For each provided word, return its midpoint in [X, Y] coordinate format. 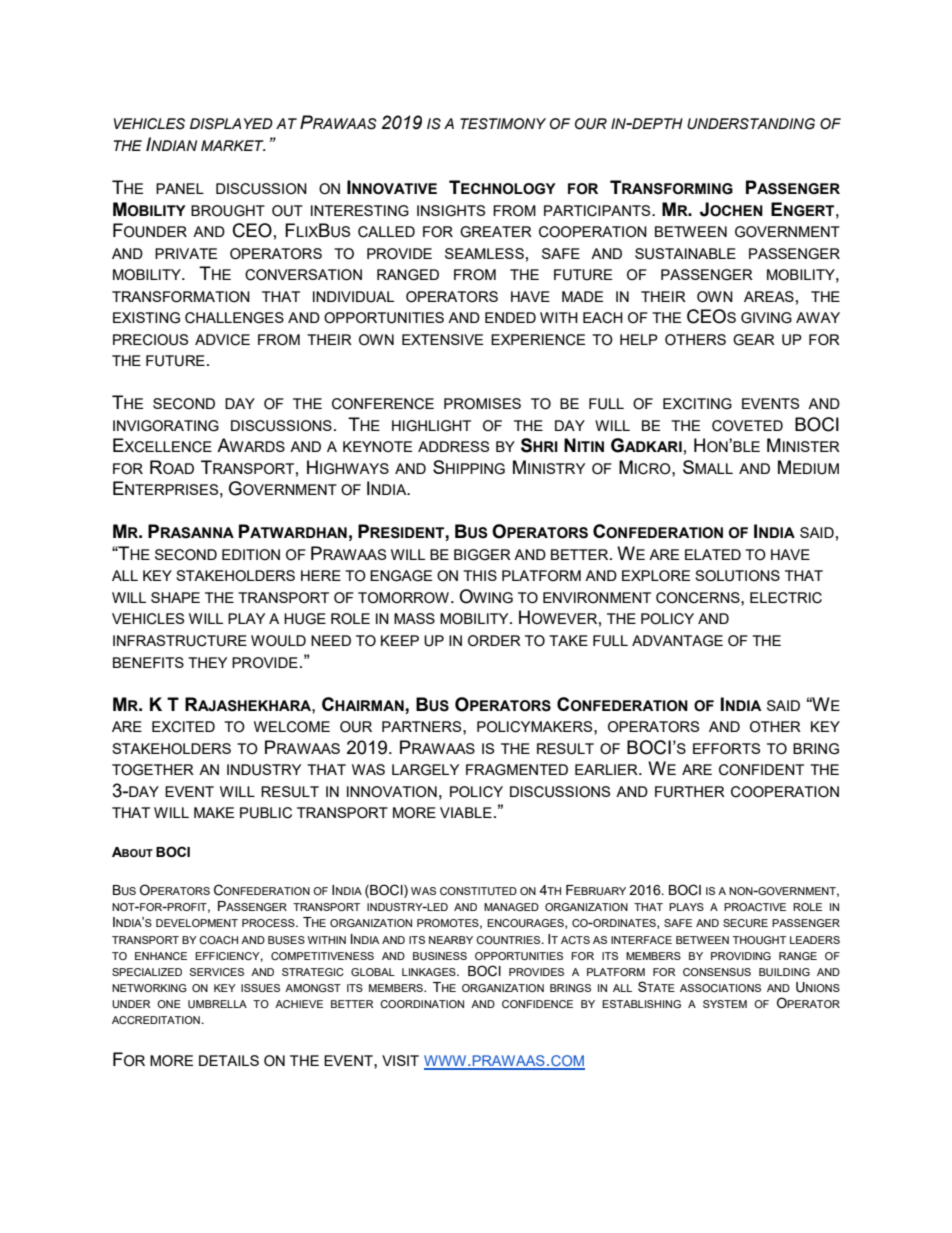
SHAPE [175, 597]
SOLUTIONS [737, 576]
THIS [480, 575]
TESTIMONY [503, 124]
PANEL [180, 188]
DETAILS [229, 1060]
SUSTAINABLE [685, 254]
